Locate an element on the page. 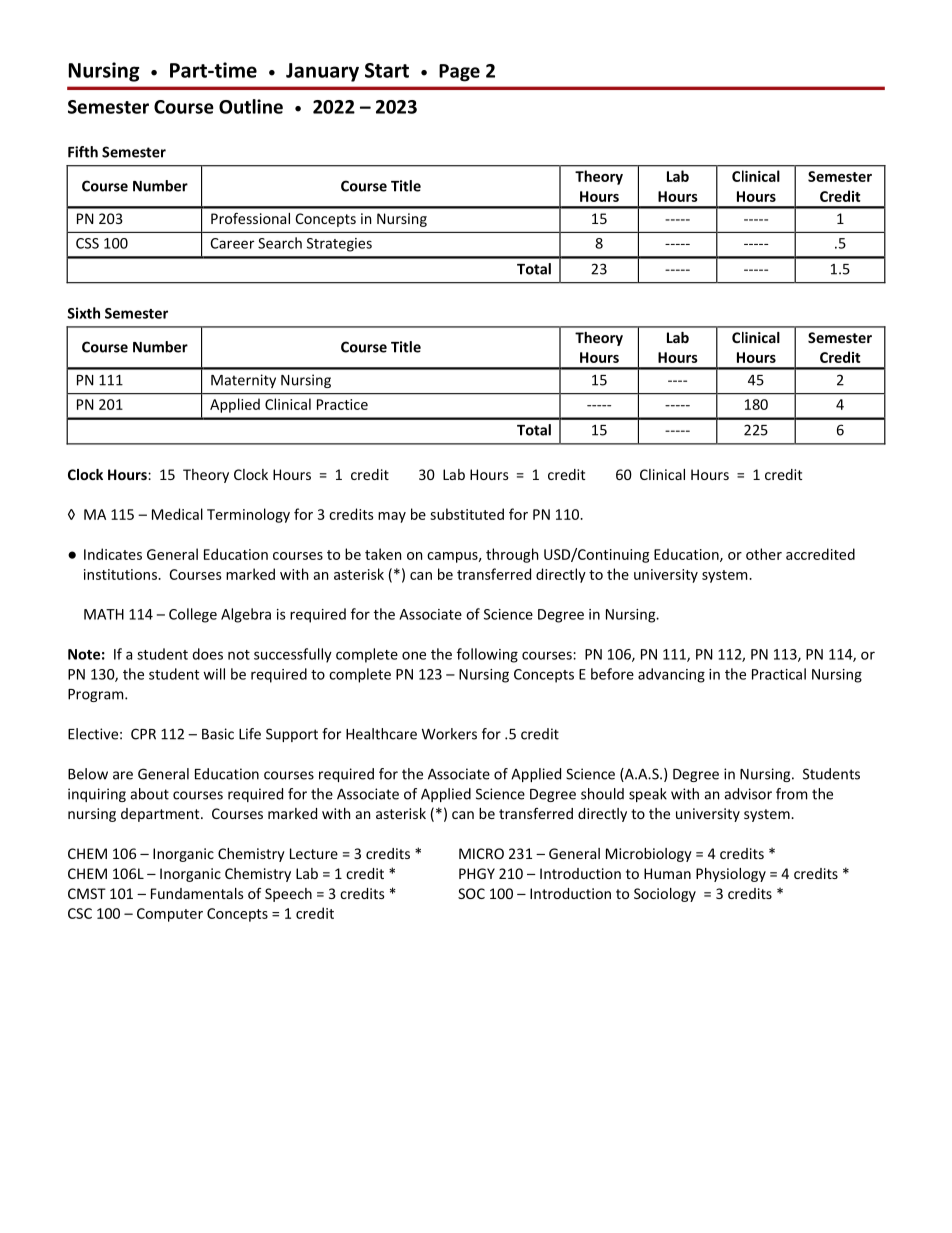  taken is located at coordinates (383, 554).
